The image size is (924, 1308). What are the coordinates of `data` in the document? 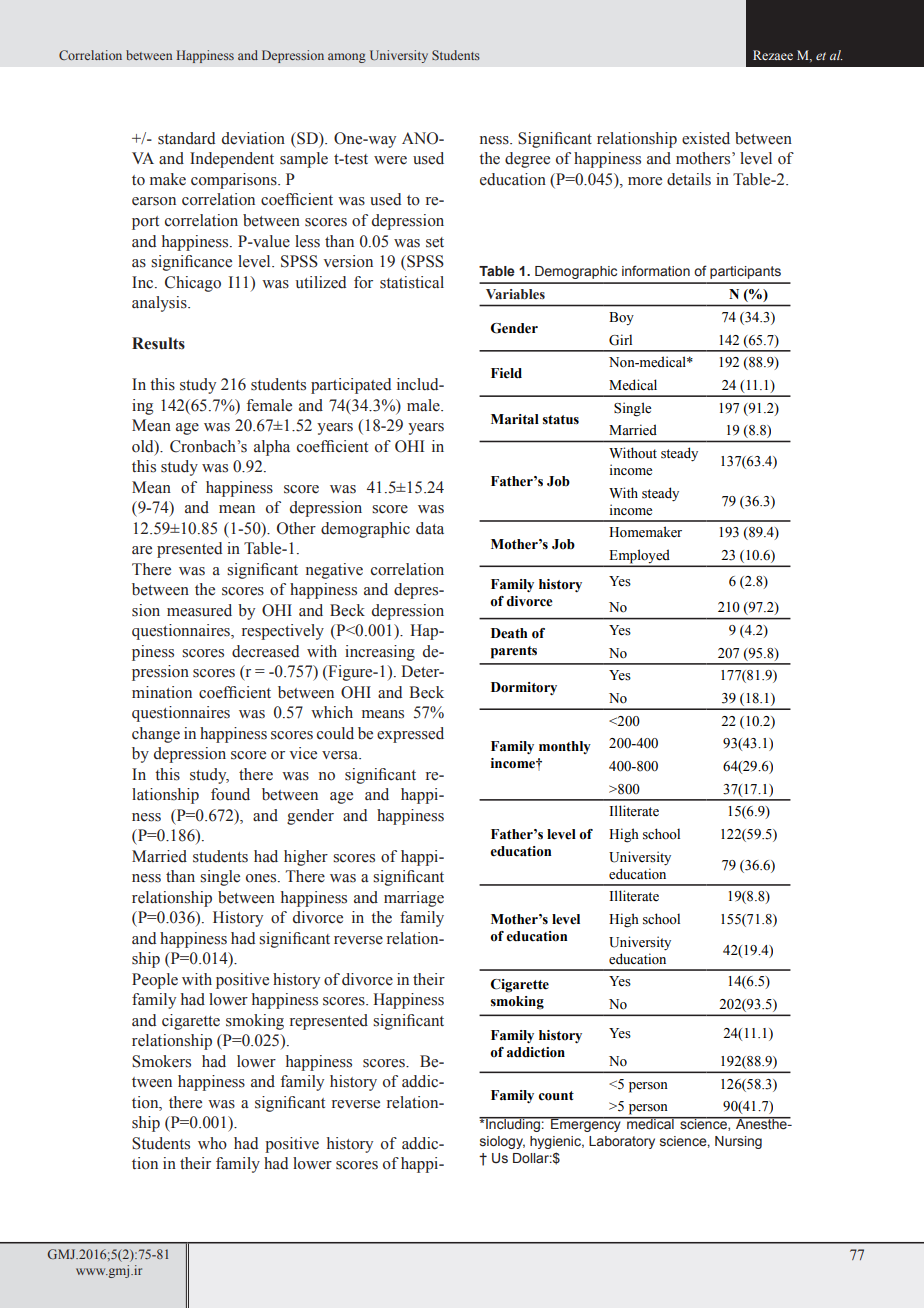 It's located at (430, 528).
